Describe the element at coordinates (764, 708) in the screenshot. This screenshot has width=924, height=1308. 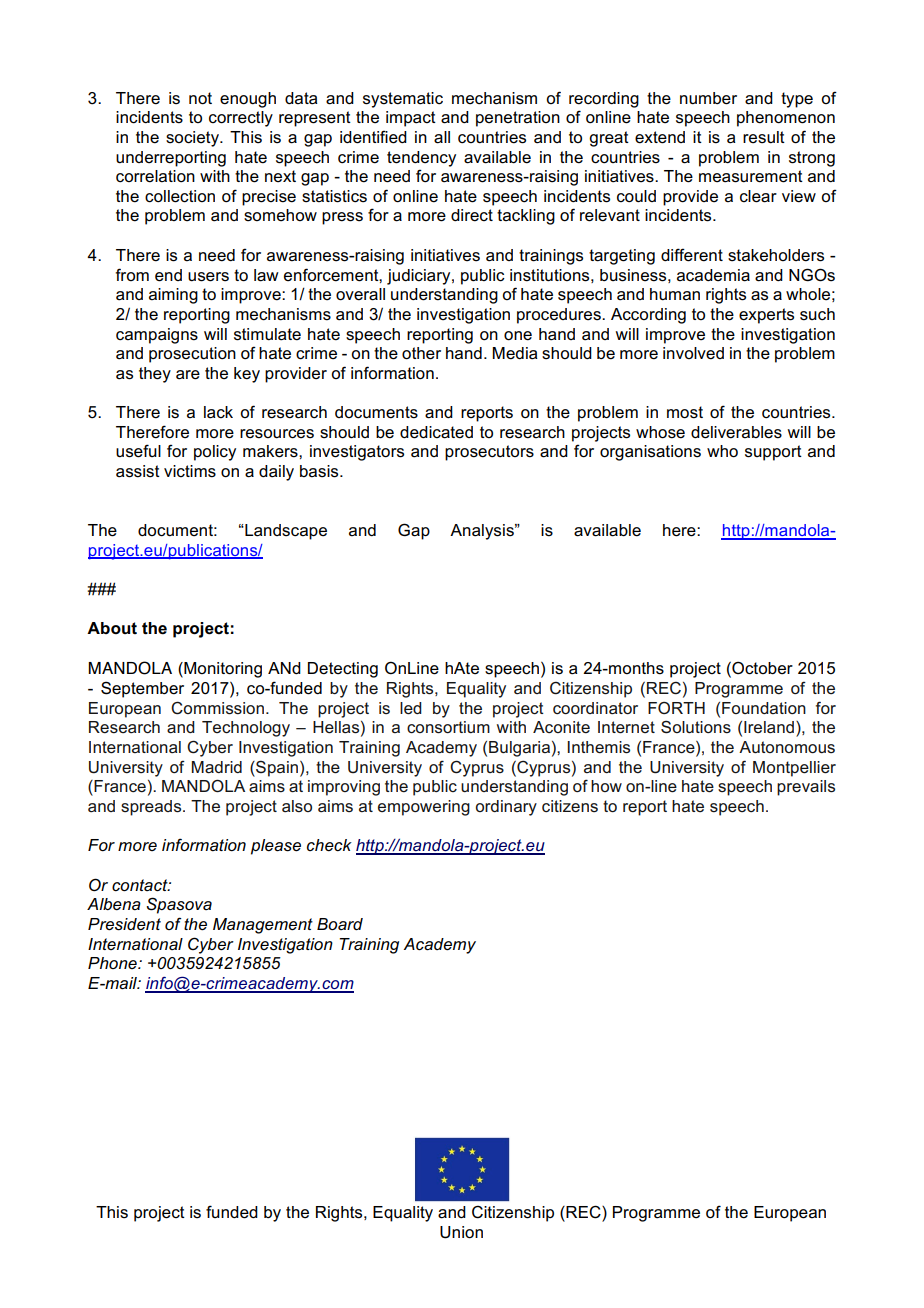
I see `Foundation` at that location.
